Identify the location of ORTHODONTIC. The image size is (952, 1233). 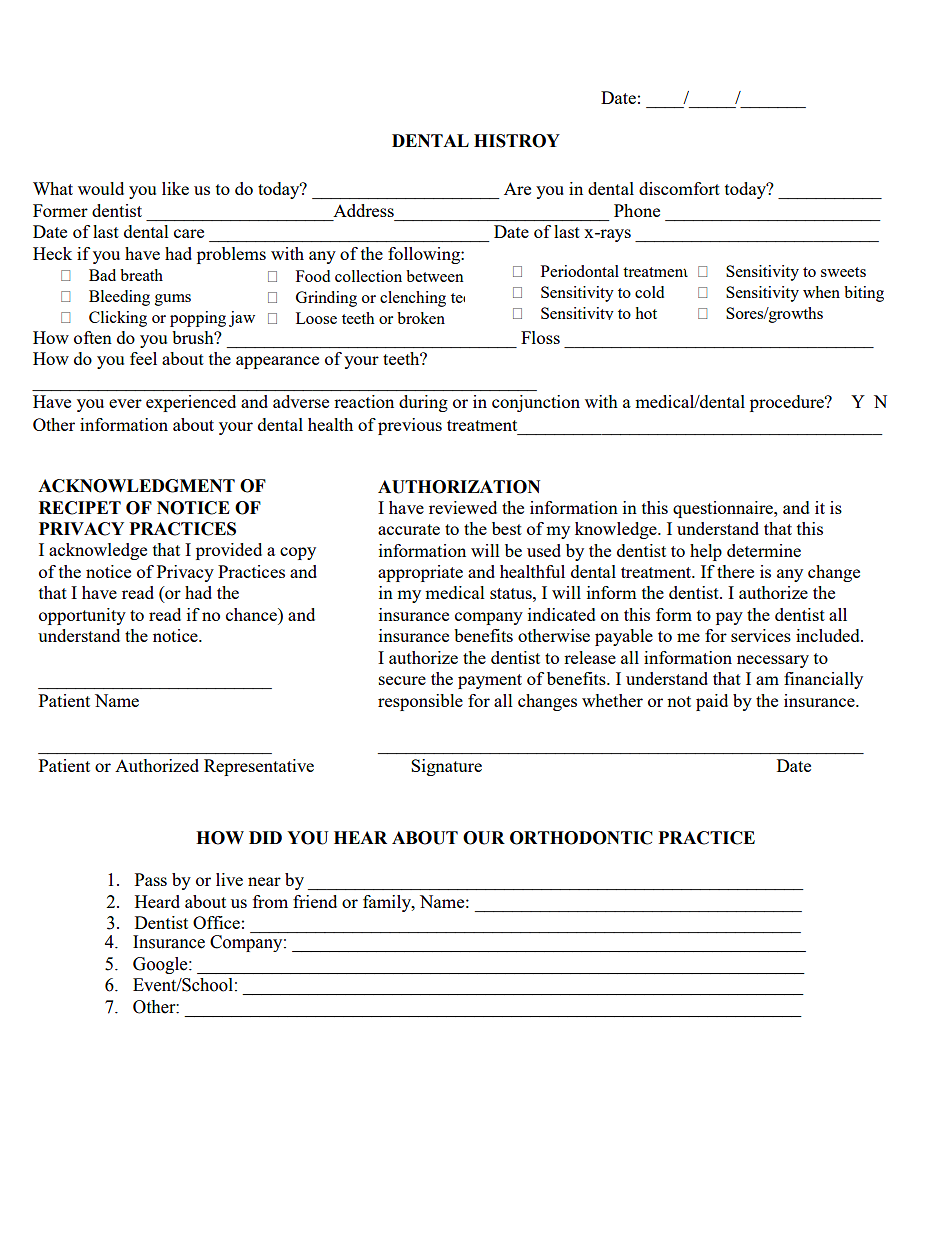
(581, 838).
